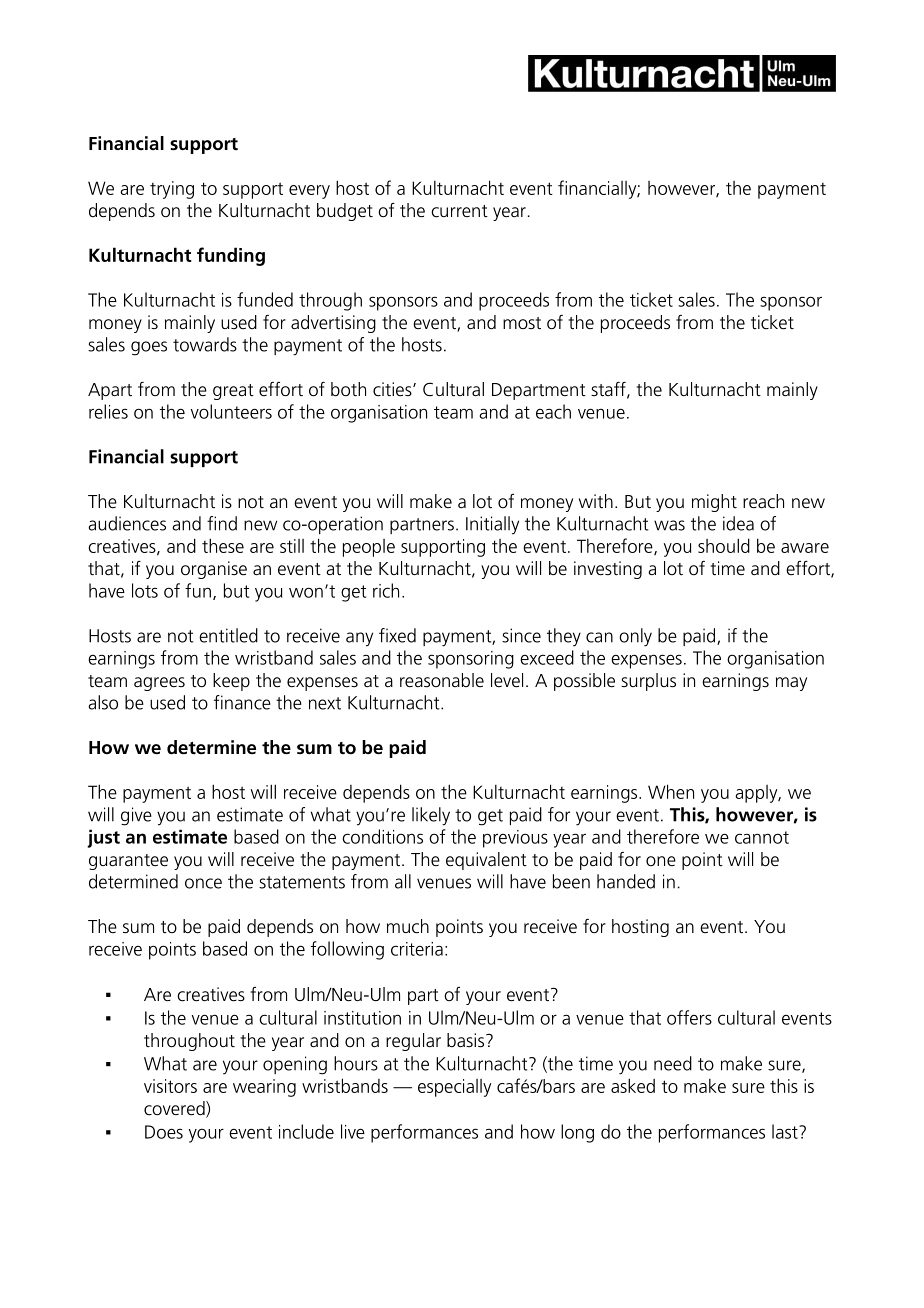 The height and width of the screenshot is (1308, 924). I want to click on When, so click(671, 791).
